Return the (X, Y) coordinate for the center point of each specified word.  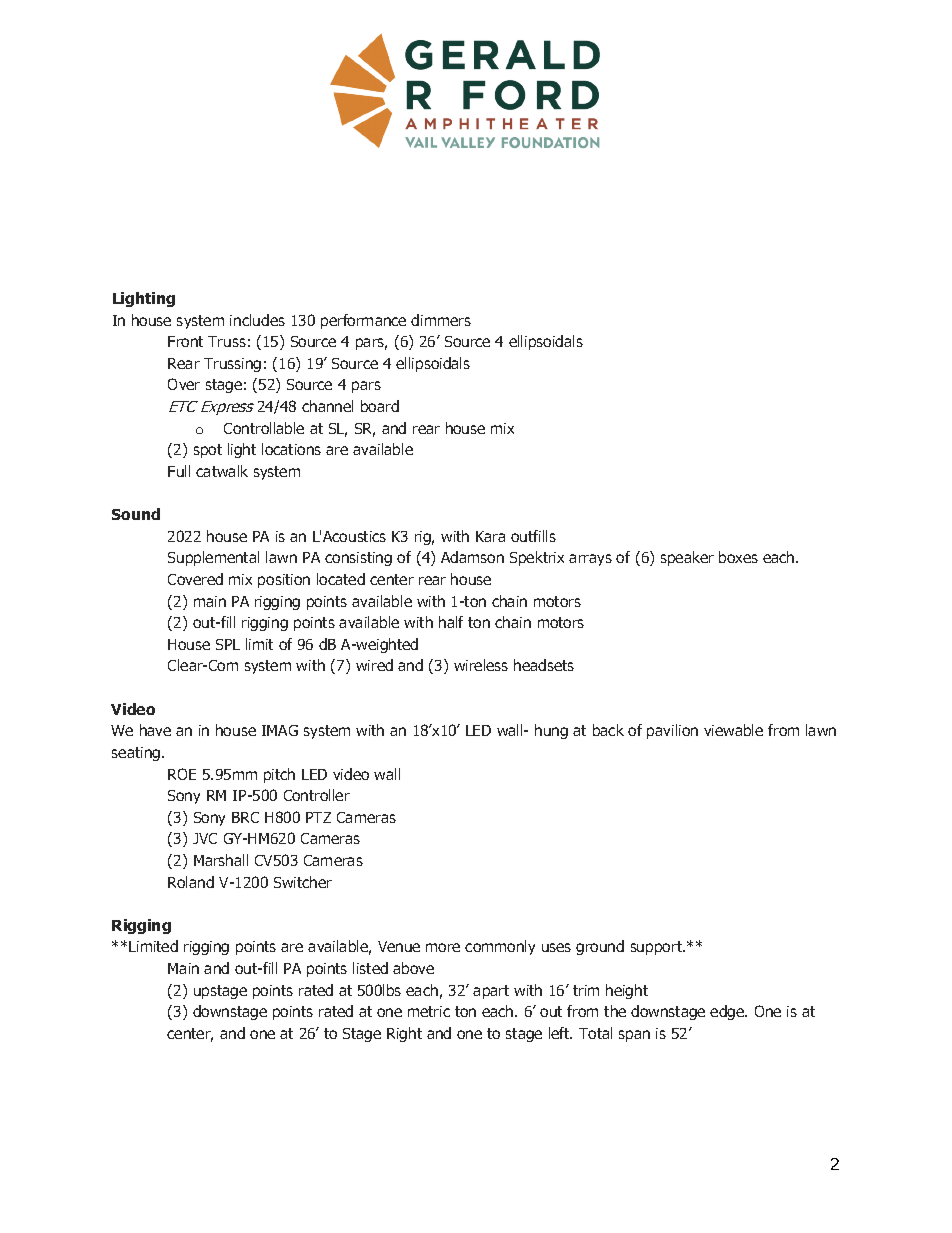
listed (370, 968)
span (634, 1036)
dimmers (441, 320)
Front (185, 341)
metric (429, 1011)
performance (363, 321)
